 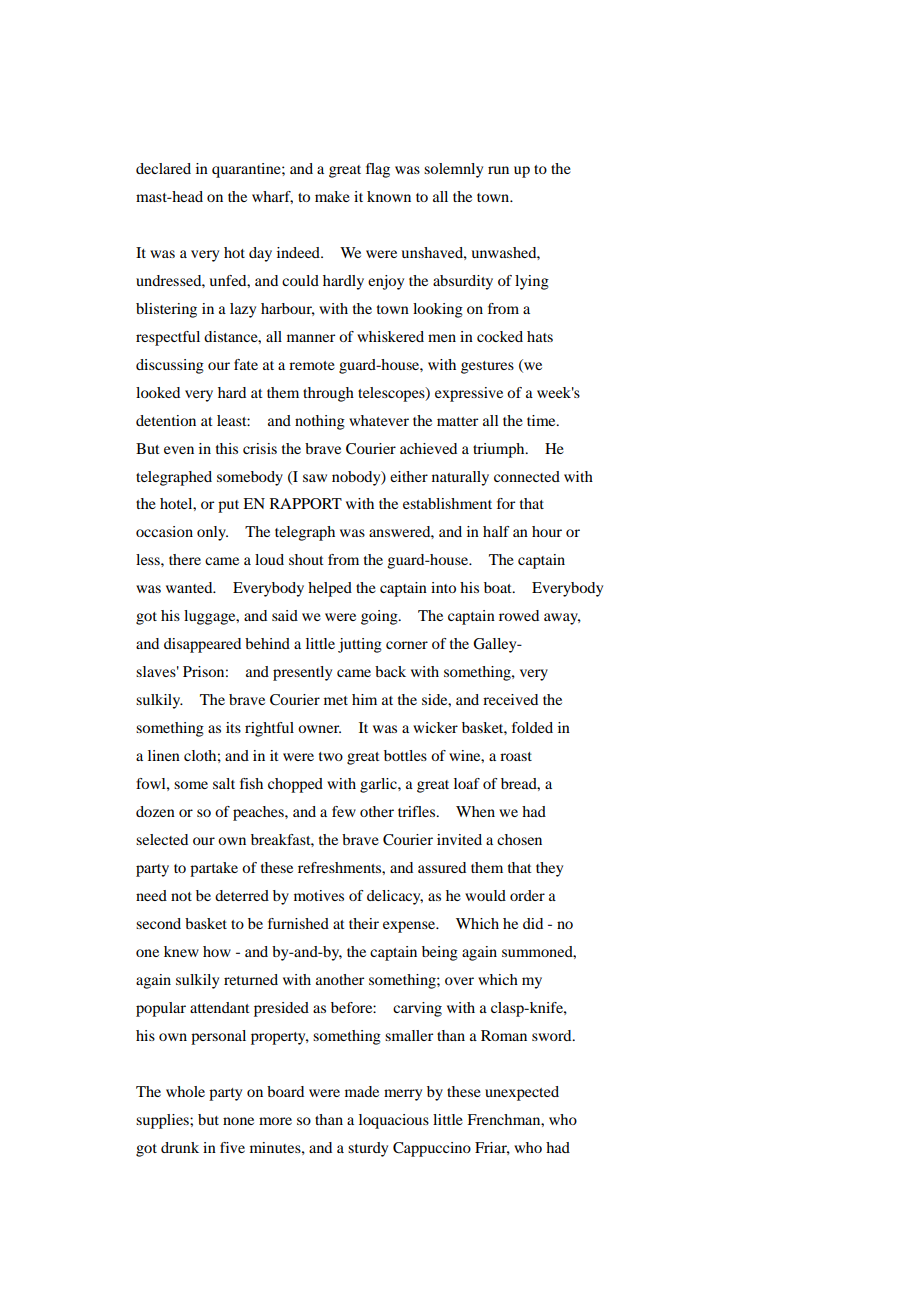 What do you see at coordinates (163, 168) in the screenshot?
I see `declared` at bounding box center [163, 168].
